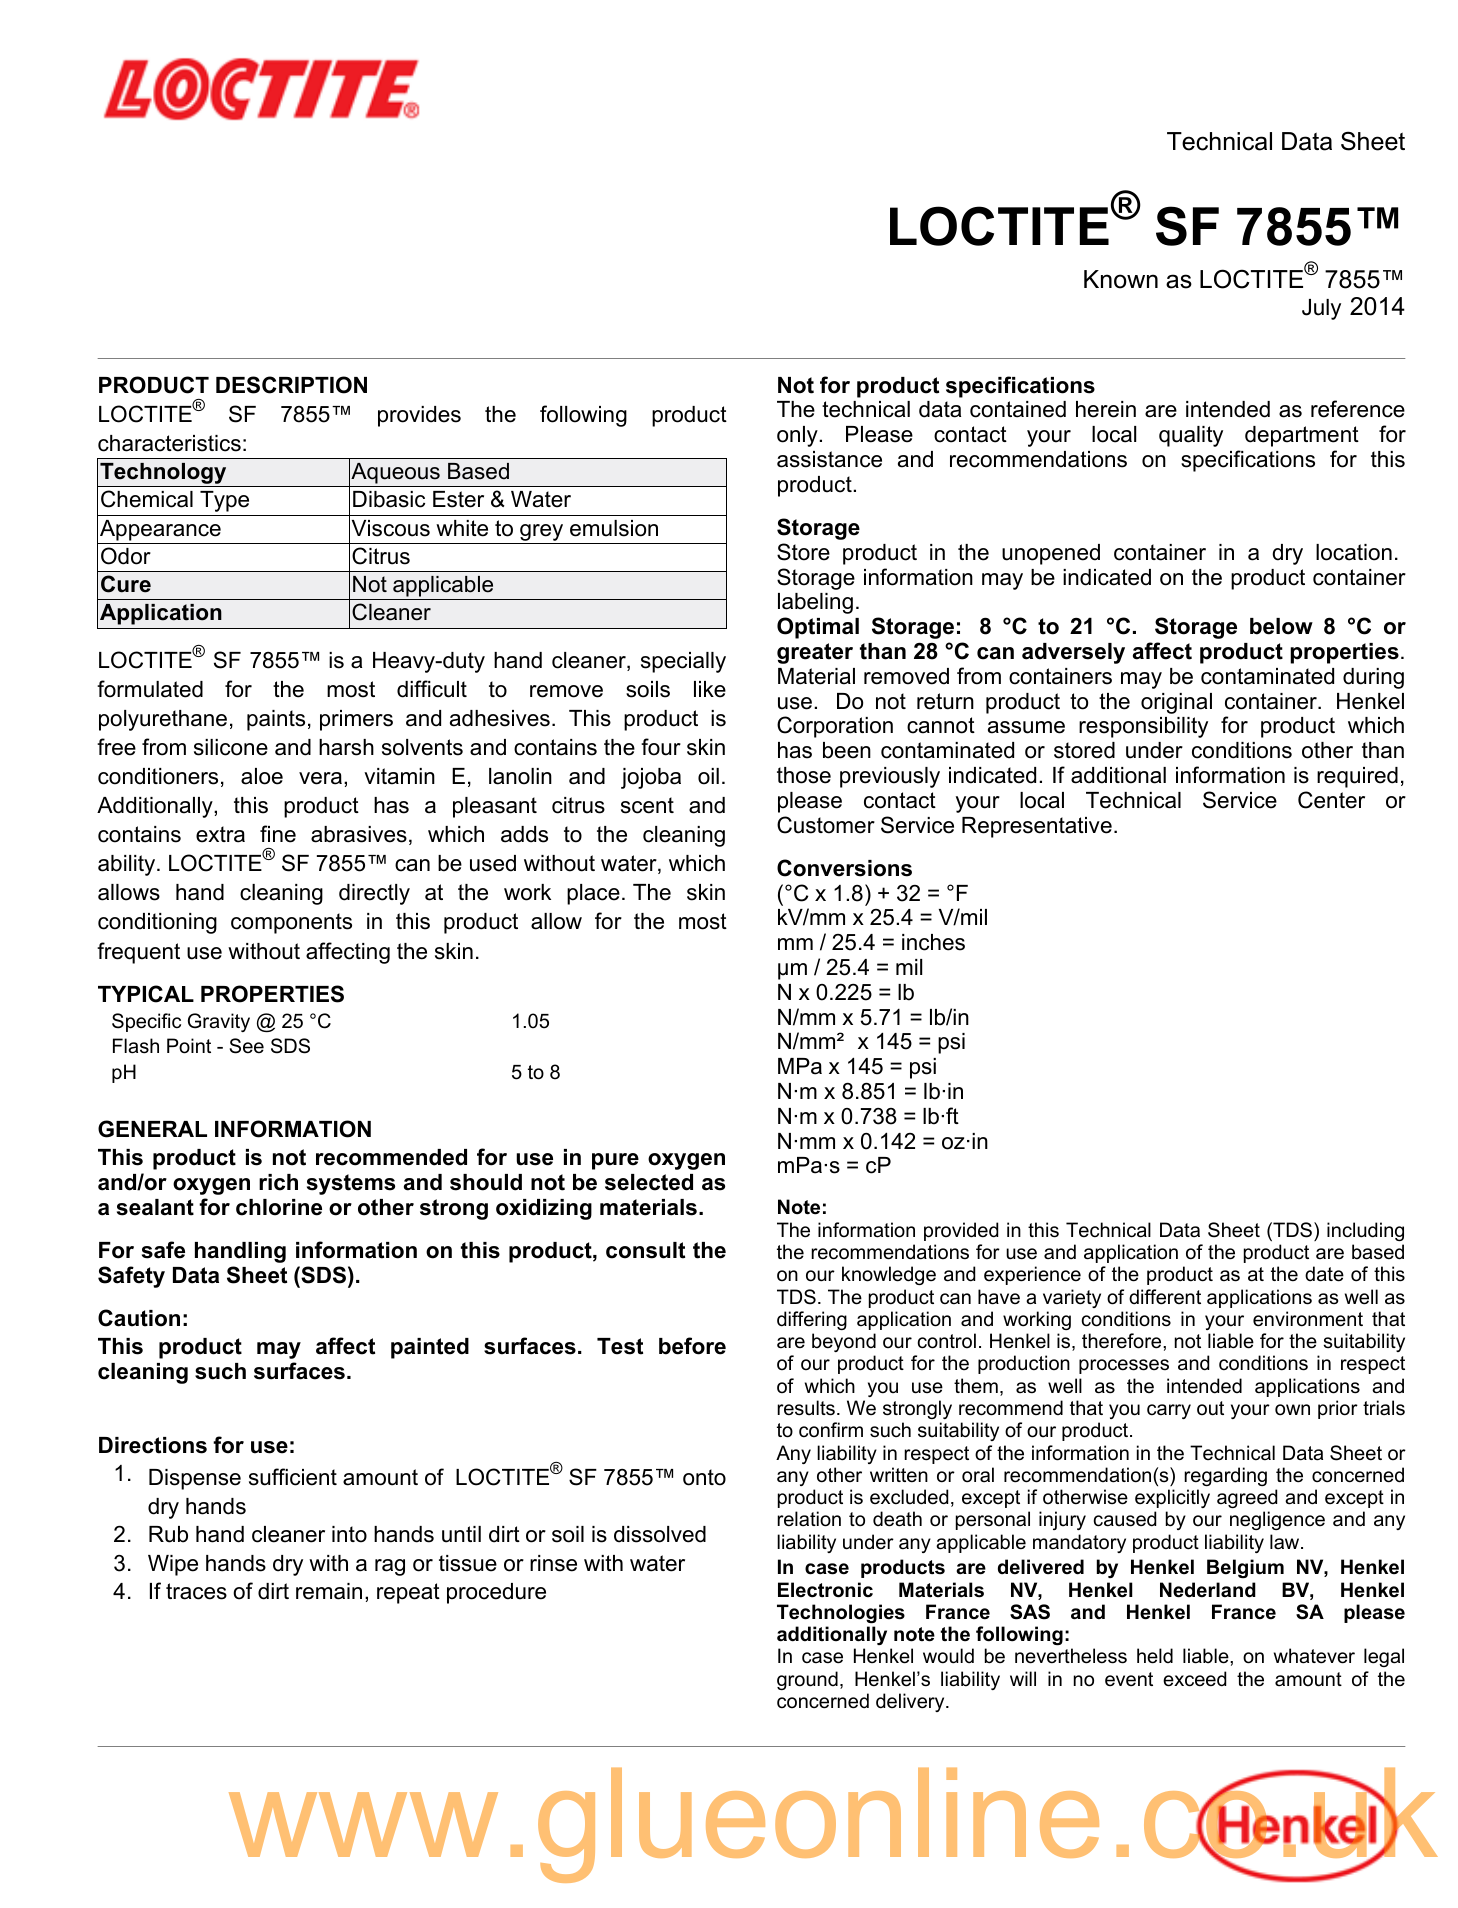  I want to click on including, so click(1365, 1231).
